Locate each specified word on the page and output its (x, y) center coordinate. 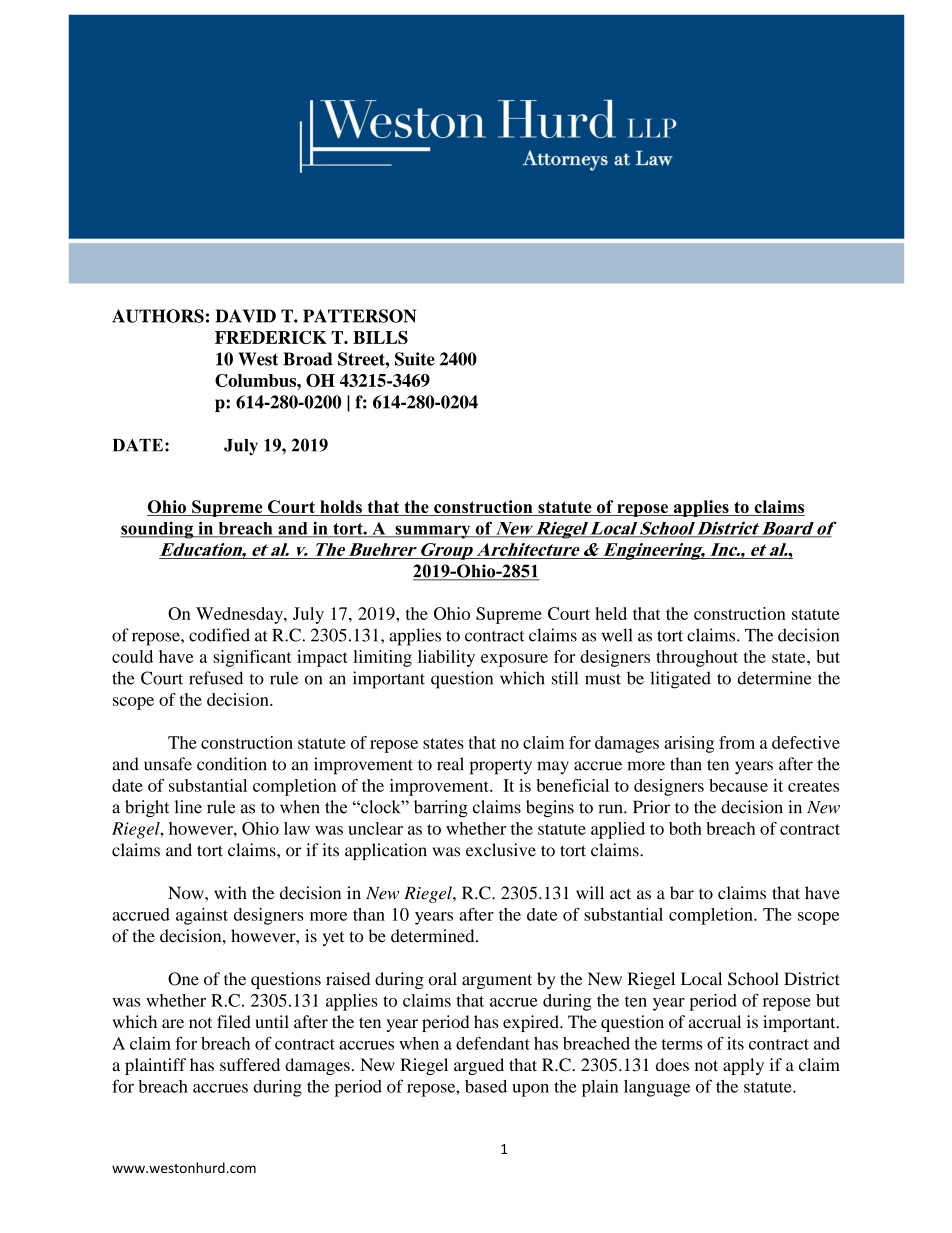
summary (433, 532)
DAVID (246, 316)
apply (743, 1066)
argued (479, 1066)
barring (441, 808)
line (188, 807)
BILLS (380, 337)
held (611, 613)
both (685, 828)
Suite (415, 359)
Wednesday (240, 615)
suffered (250, 1064)
